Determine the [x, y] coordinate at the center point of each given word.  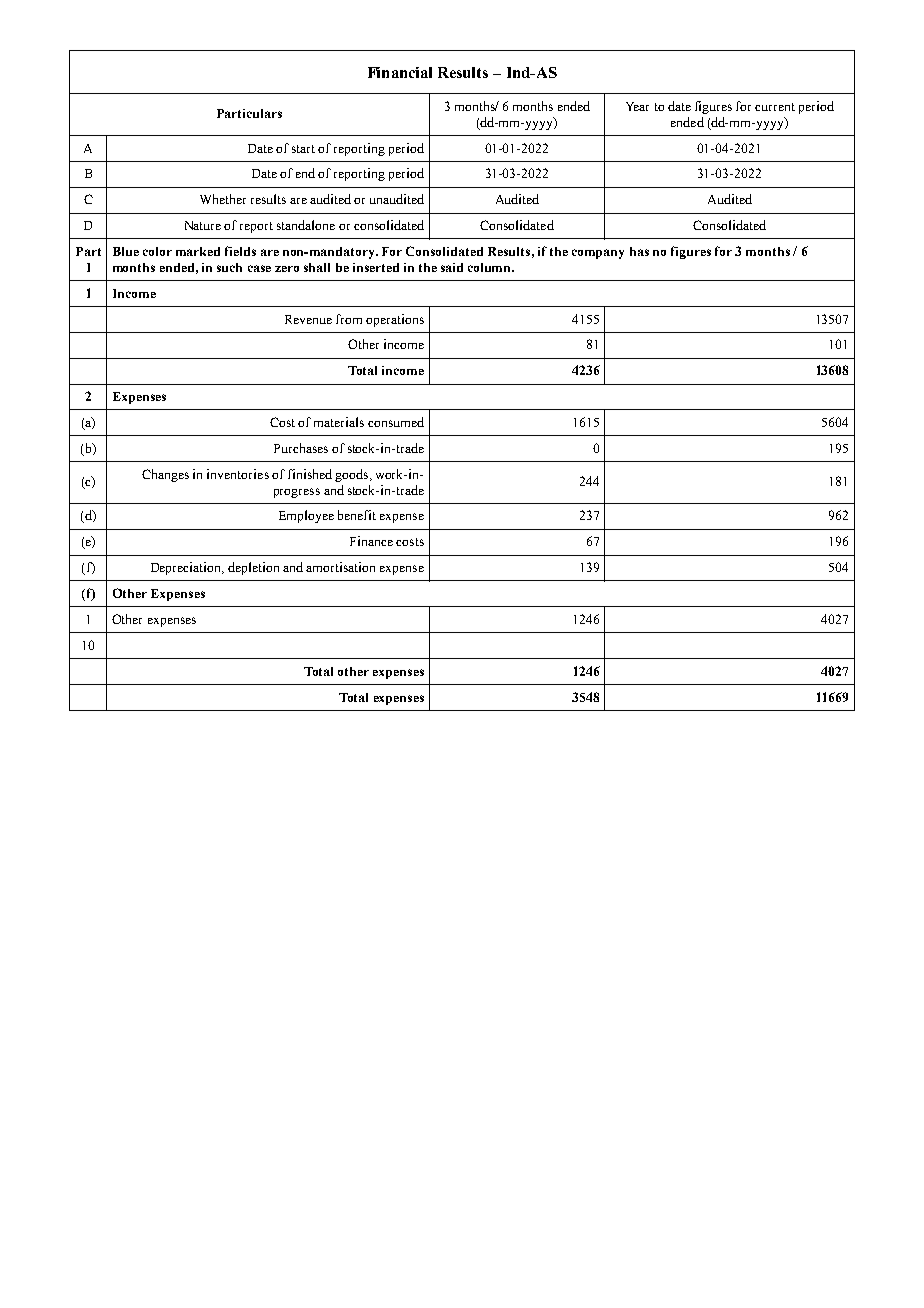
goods [353, 475]
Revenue [308, 319]
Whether [223, 199]
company [598, 254]
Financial [400, 72]
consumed [396, 422]
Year [637, 106]
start [303, 149]
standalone [306, 225]
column [491, 267]
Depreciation [187, 568]
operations [395, 320]
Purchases [301, 448]
